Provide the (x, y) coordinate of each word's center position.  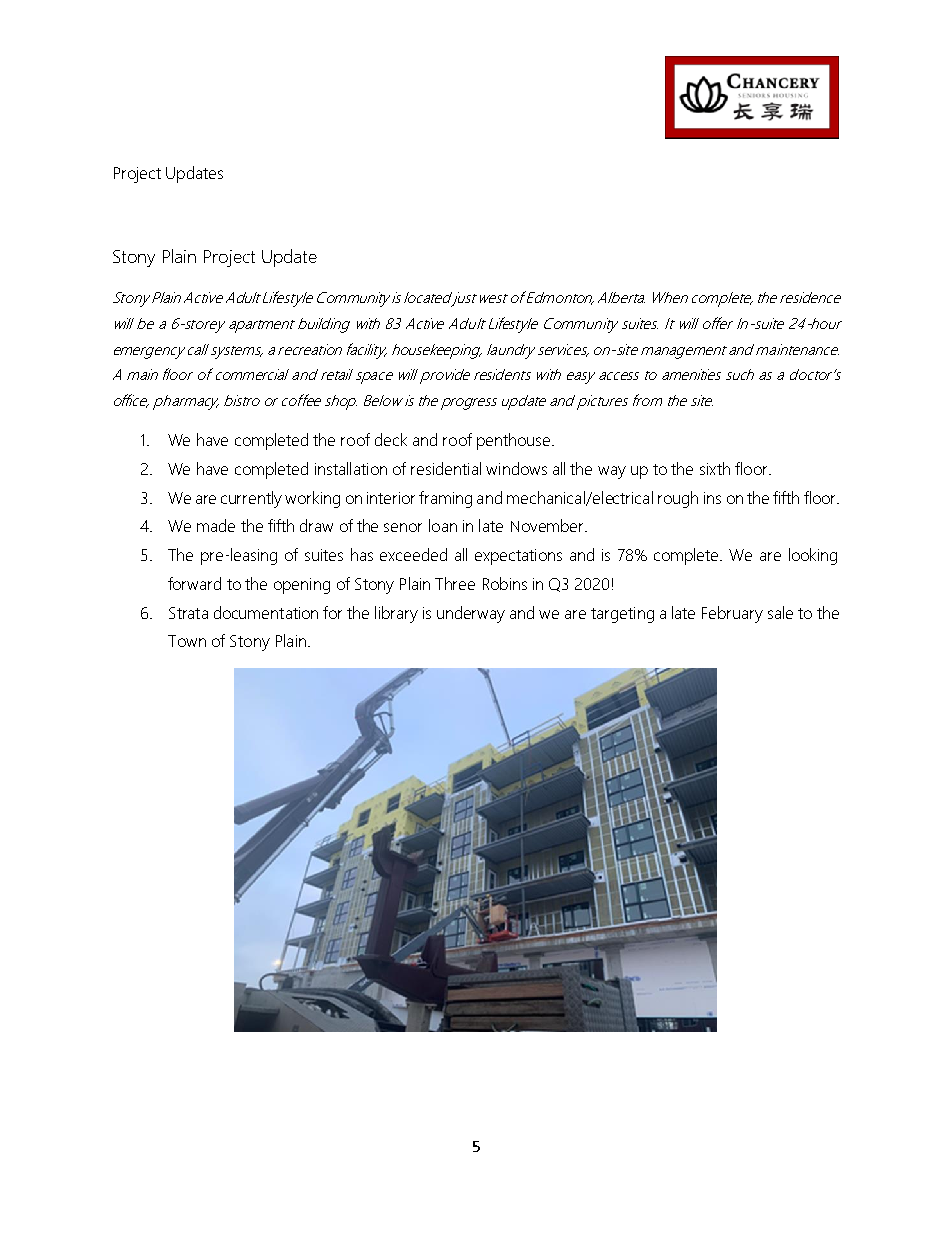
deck (391, 439)
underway (471, 614)
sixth (715, 468)
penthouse (515, 441)
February (732, 614)
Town (187, 641)
